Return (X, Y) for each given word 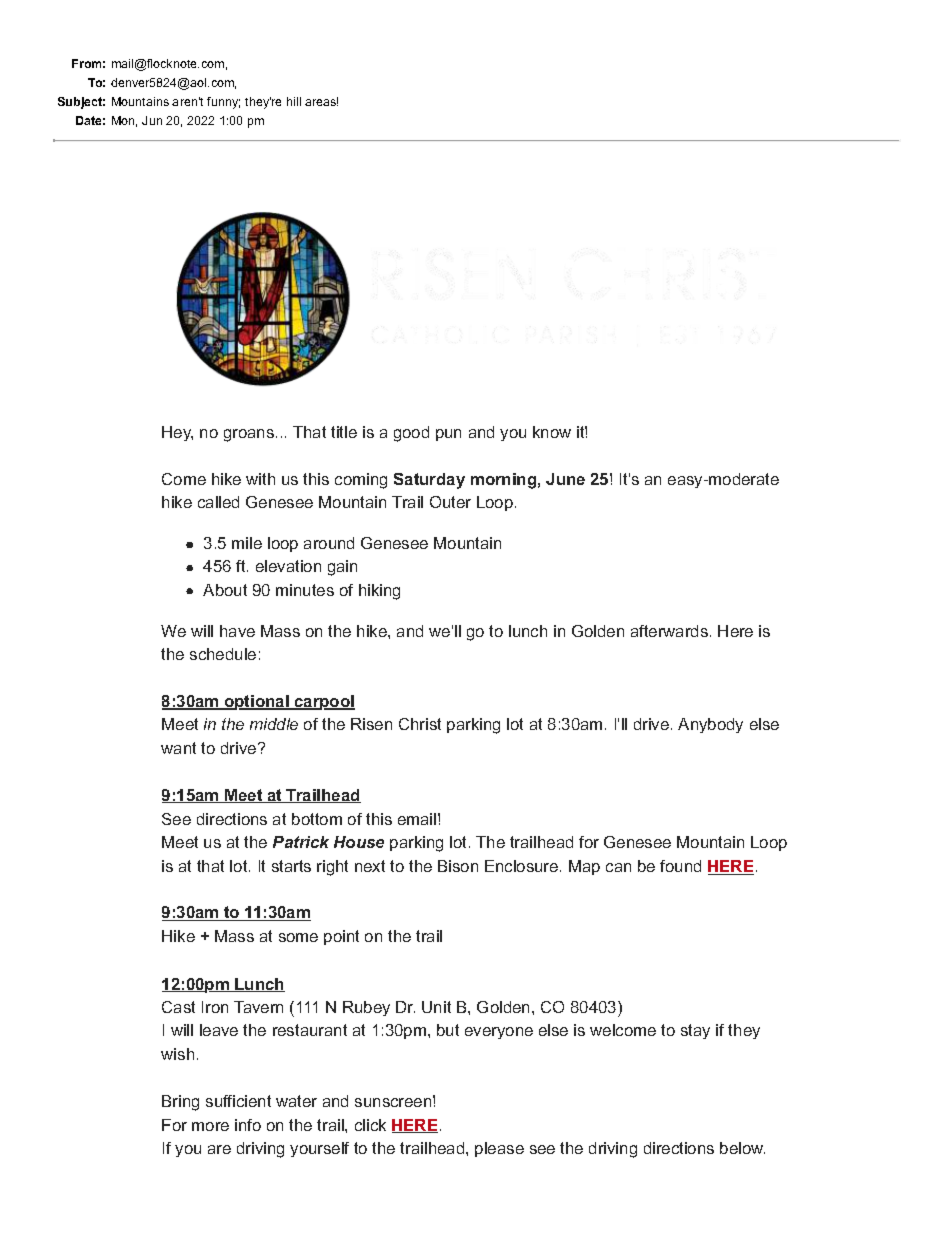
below (742, 1148)
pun (448, 435)
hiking (379, 592)
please (499, 1149)
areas (321, 101)
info (248, 1125)
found (680, 866)
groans (249, 435)
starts (291, 866)
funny (223, 103)
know (552, 432)
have (237, 631)
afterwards (669, 631)
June (565, 479)
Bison (458, 866)
